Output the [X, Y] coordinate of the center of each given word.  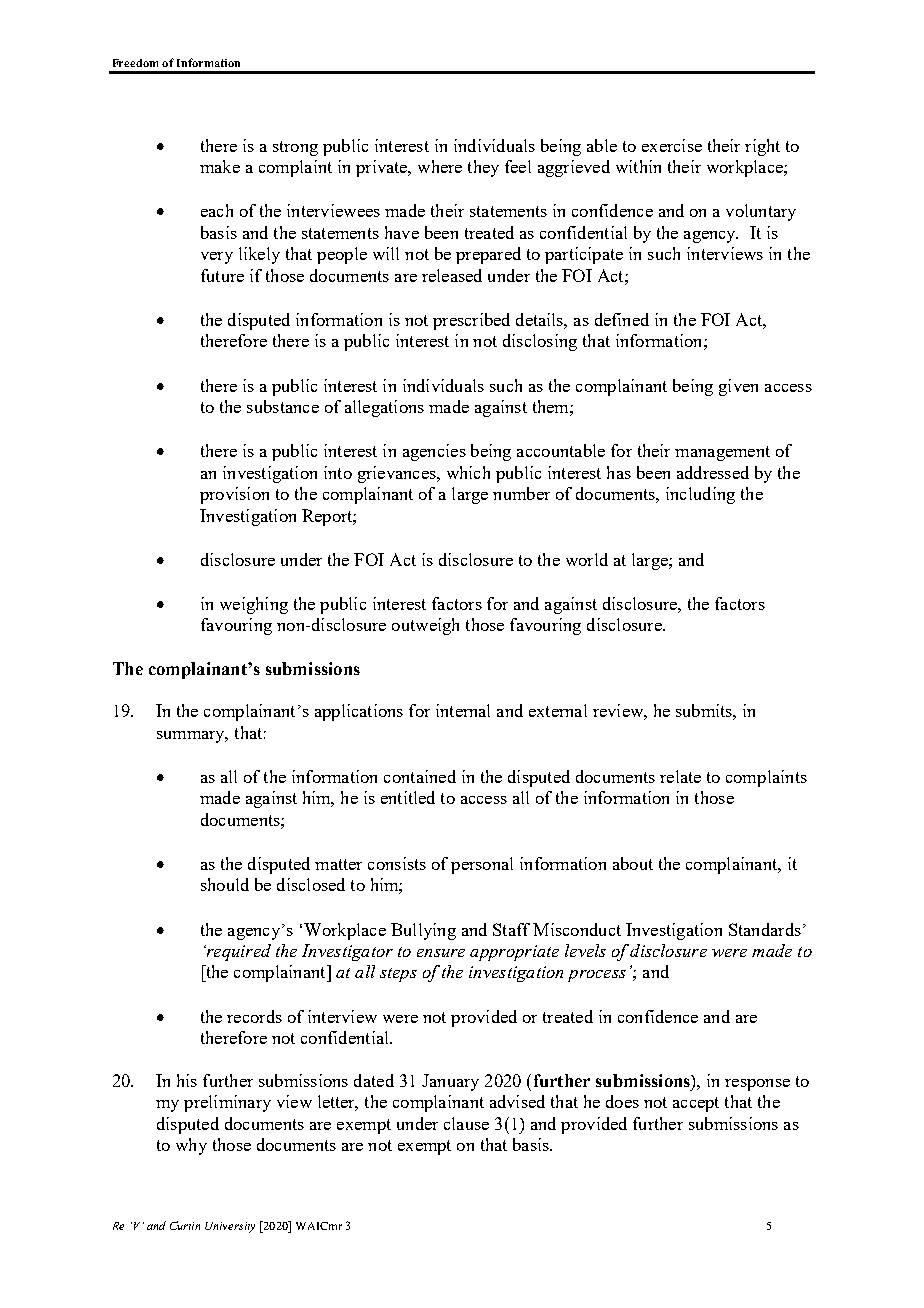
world [587, 559]
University [230, 1227]
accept [696, 1104]
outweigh [425, 626]
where [440, 166]
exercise [672, 145]
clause [466, 1123]
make [220, 166]
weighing [254, 605]
